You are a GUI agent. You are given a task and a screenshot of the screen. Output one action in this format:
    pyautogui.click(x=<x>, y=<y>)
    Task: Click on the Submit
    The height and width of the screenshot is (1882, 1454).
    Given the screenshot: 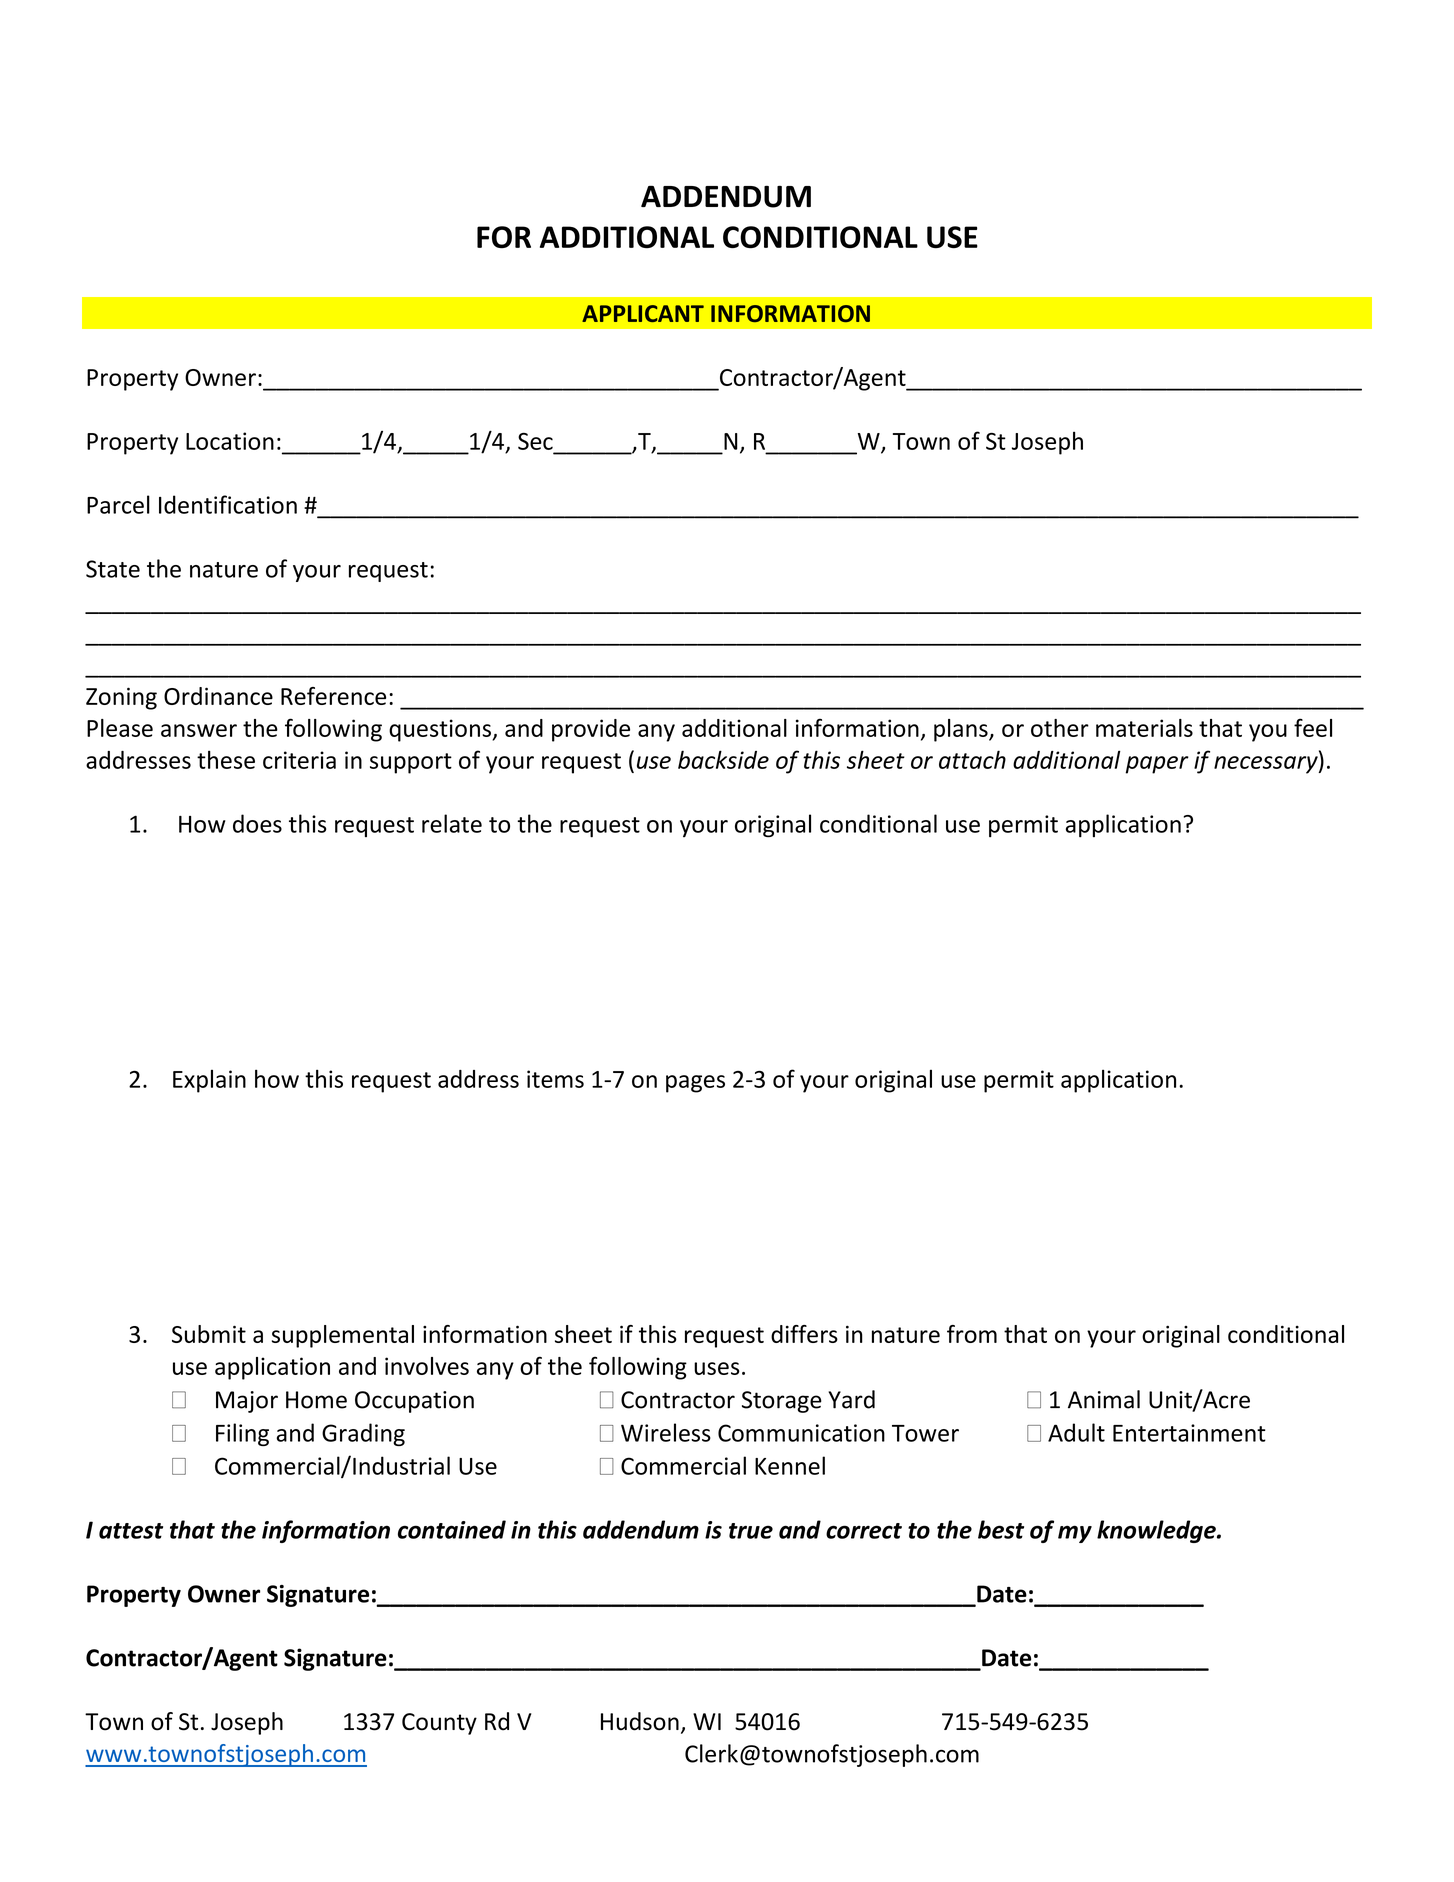 What is the action you would take?
    pyautogui.click(x=209, y=1334)
